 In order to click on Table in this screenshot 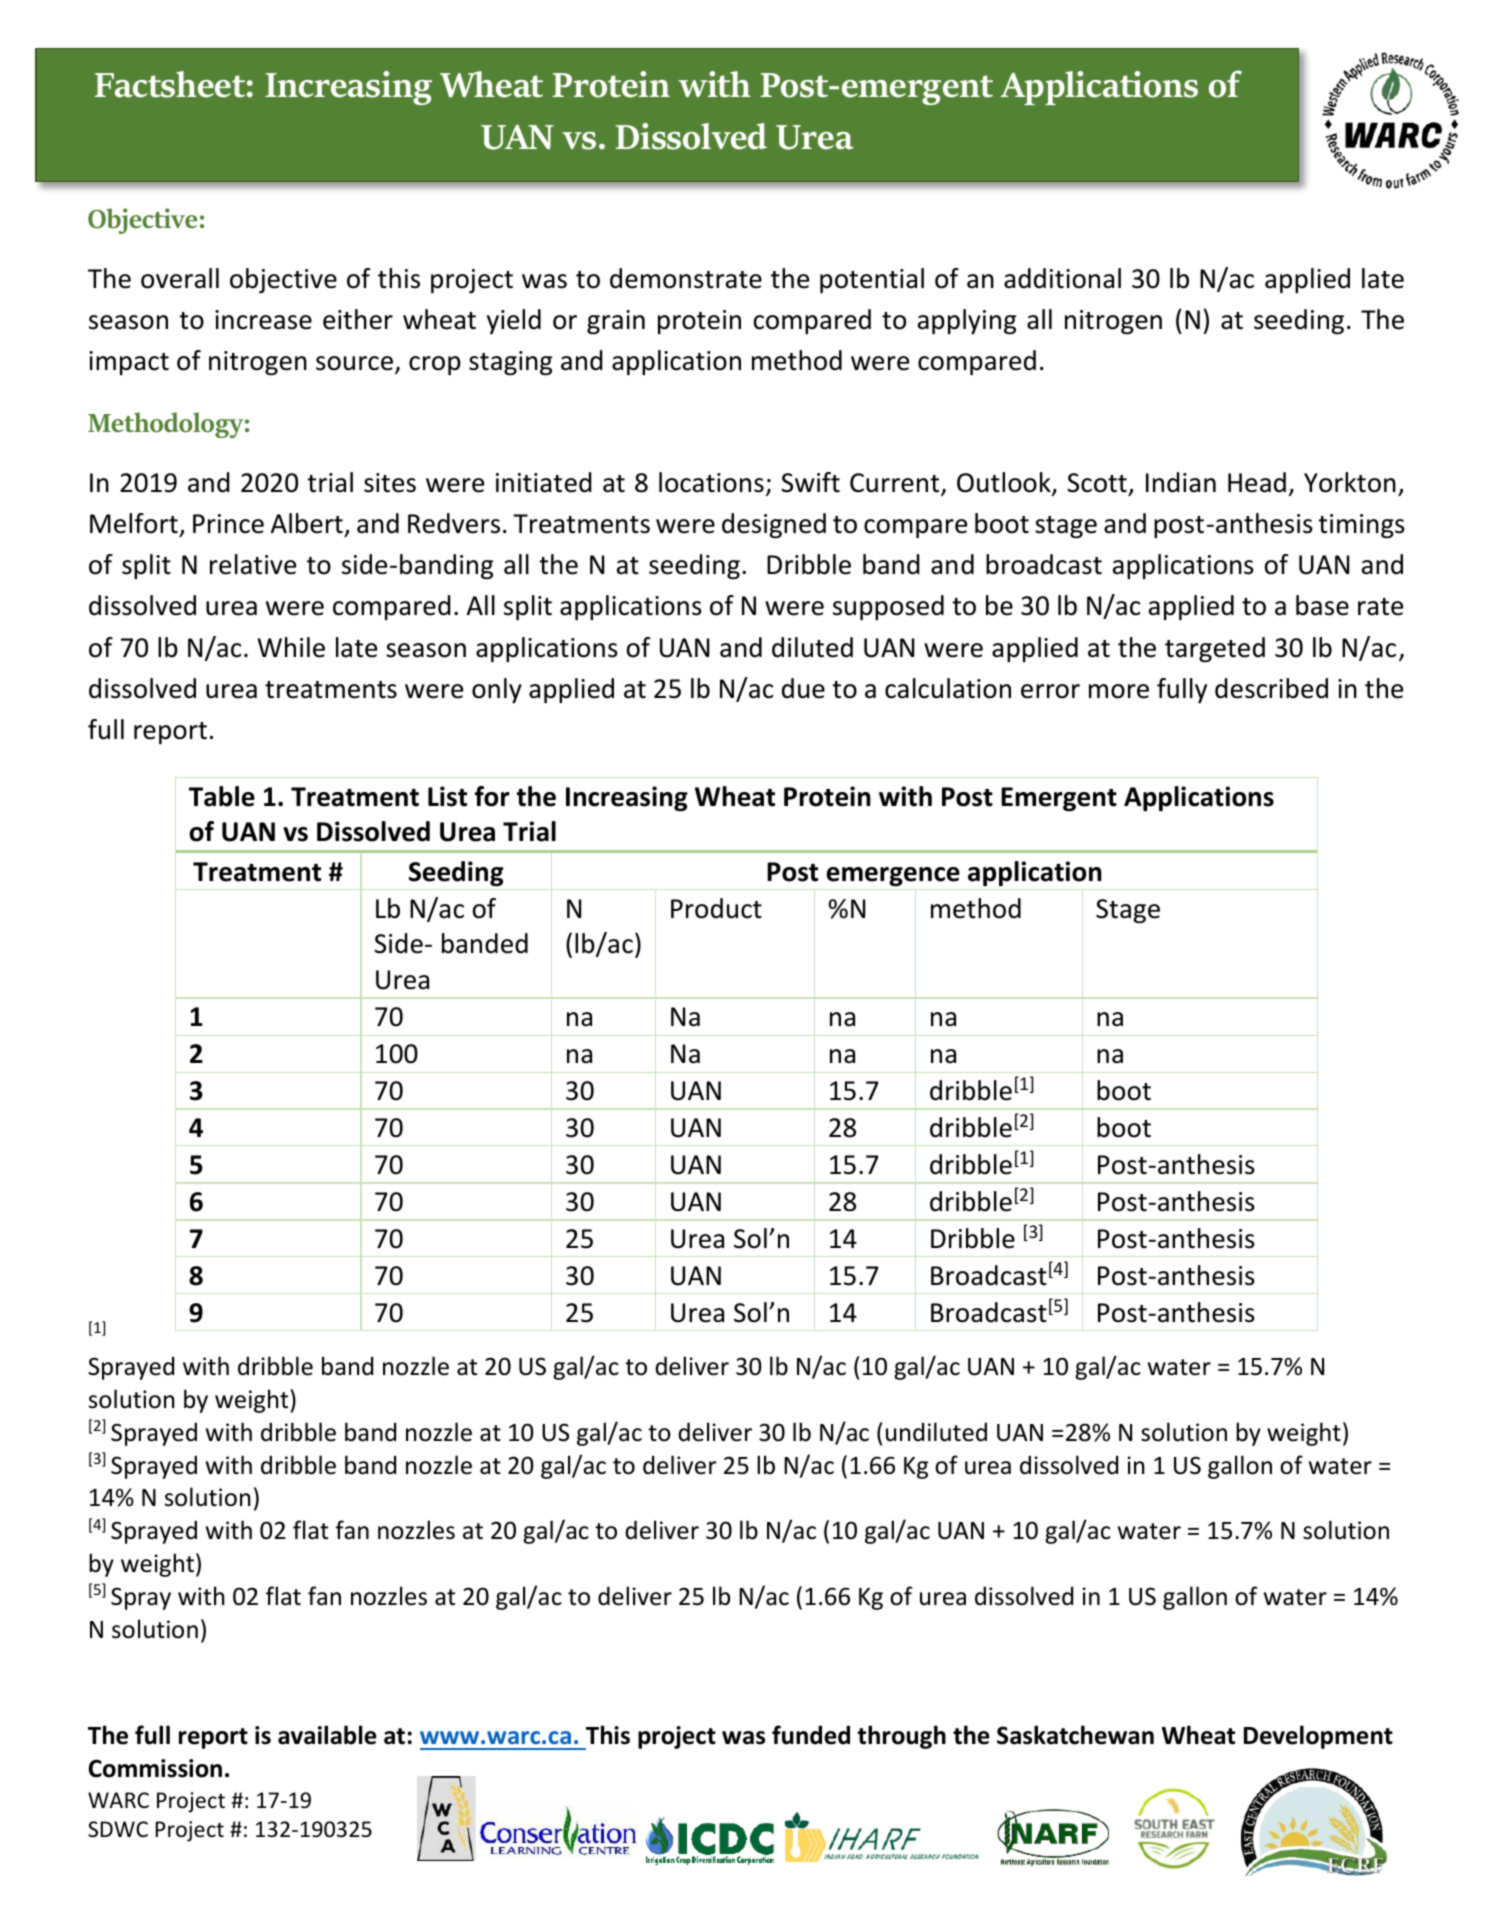, I will do `click(222, 796)`.
